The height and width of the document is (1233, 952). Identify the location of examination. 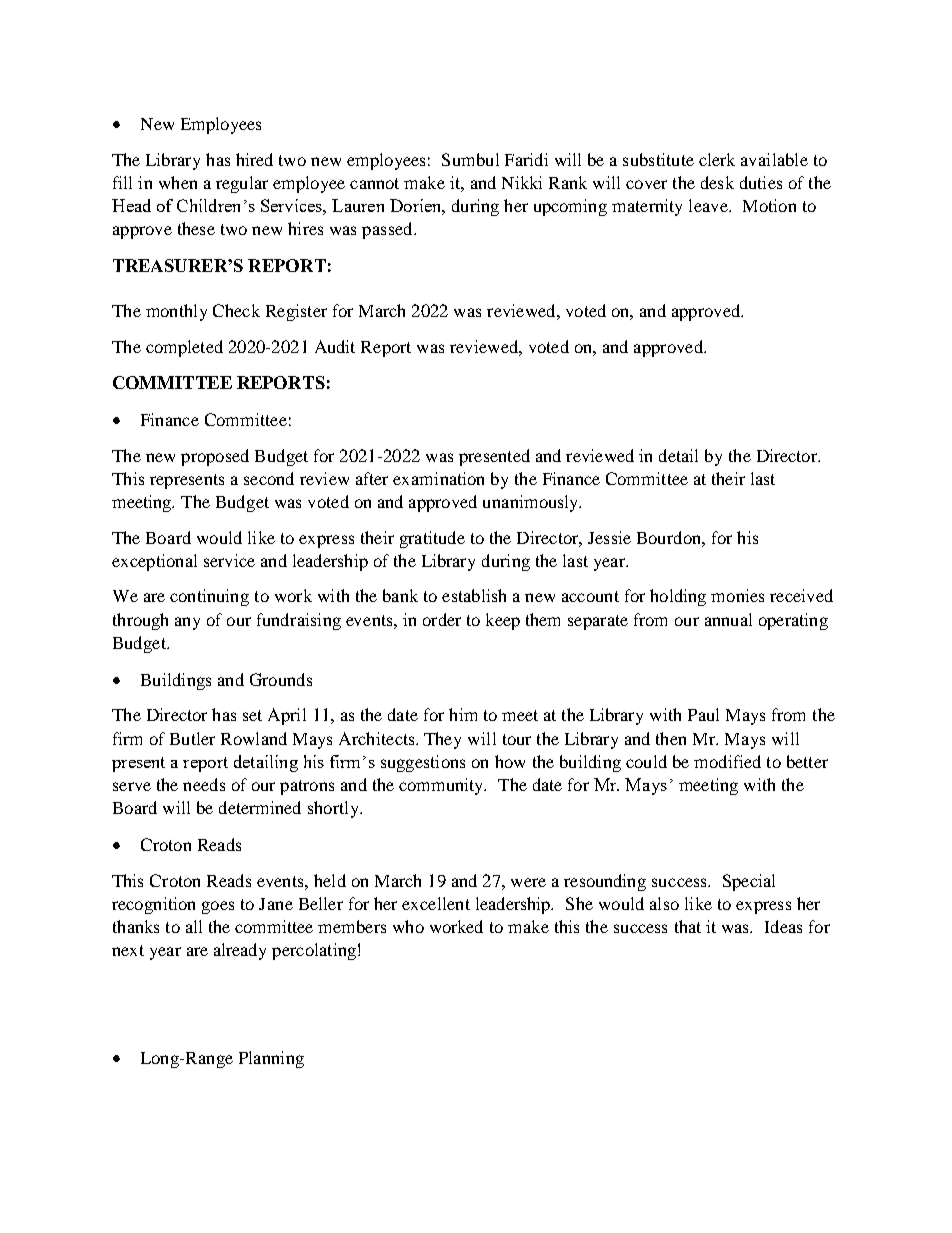
(438, 478).
